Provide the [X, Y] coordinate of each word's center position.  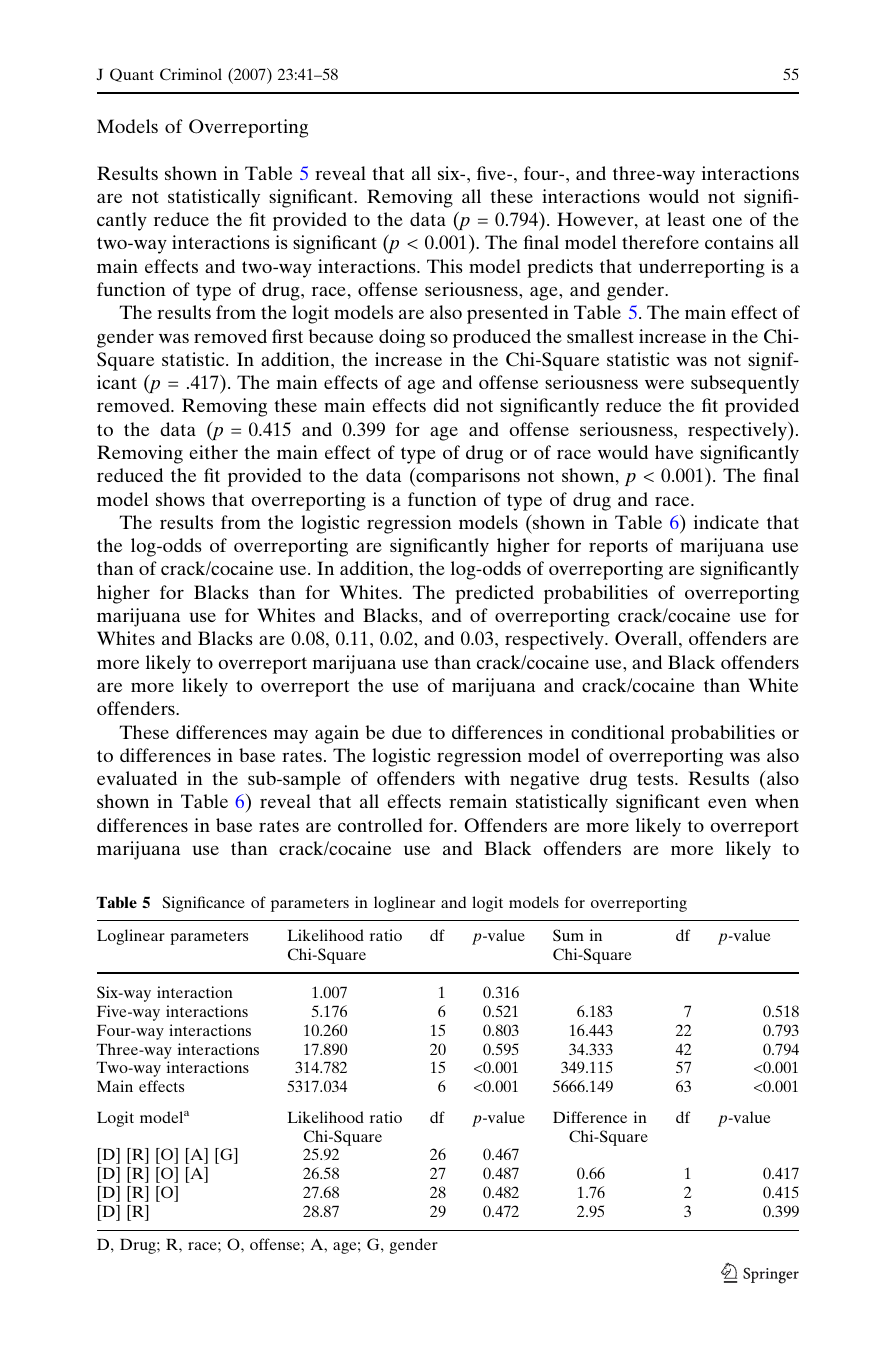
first [287, 336]
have [674, 452]
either [213, 452]
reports [618, 548]
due [407, 732]
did [446, 405]
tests [656, 779]
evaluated [137, 778]
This [445, 266]
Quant [132, 75]
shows [180, 499]
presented [507, 314]
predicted [494, 594]
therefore [660, 242]
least [686, 219]
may [291, 737]
